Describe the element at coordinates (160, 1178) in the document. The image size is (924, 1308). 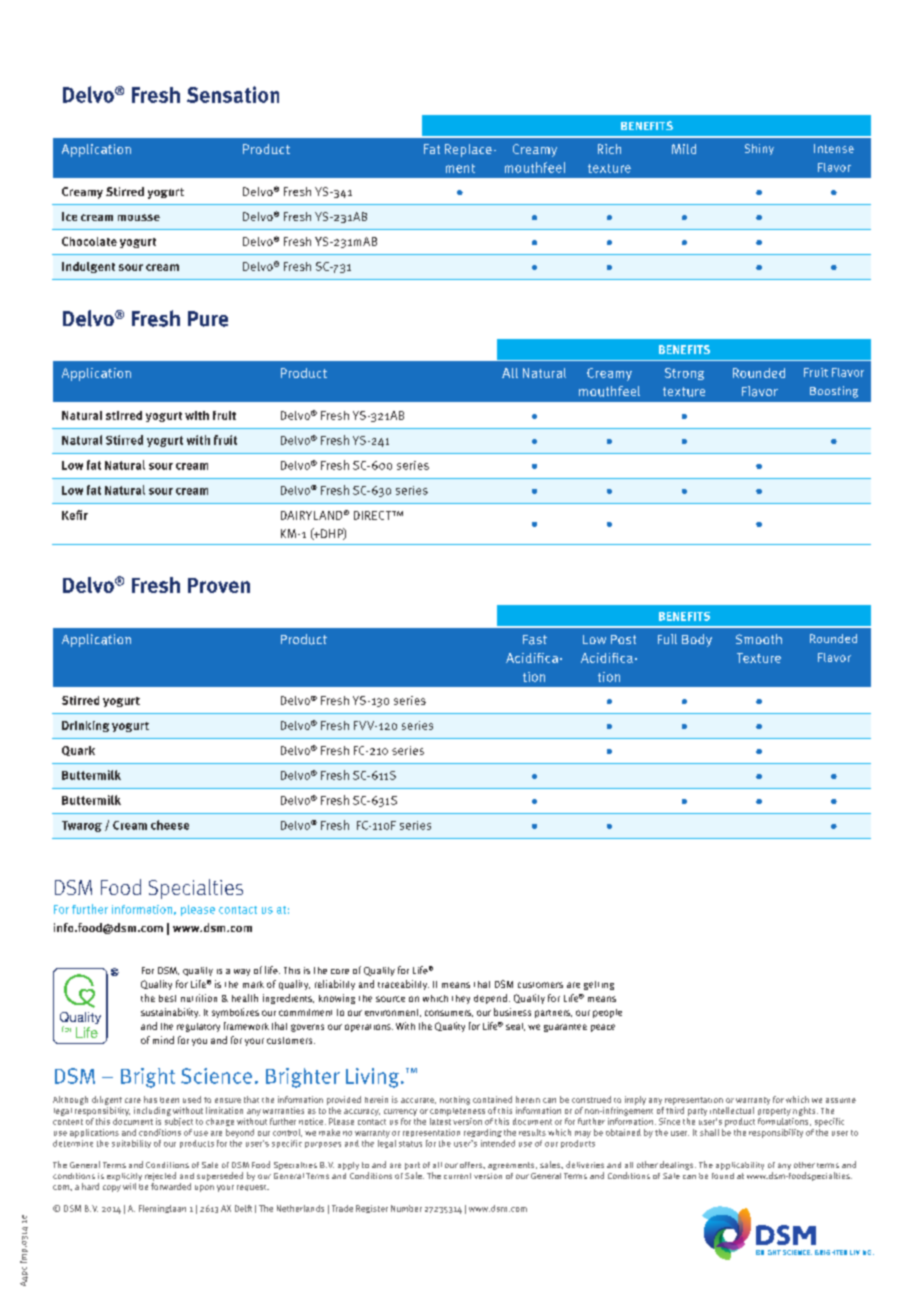
I see `rejected` at that location.
